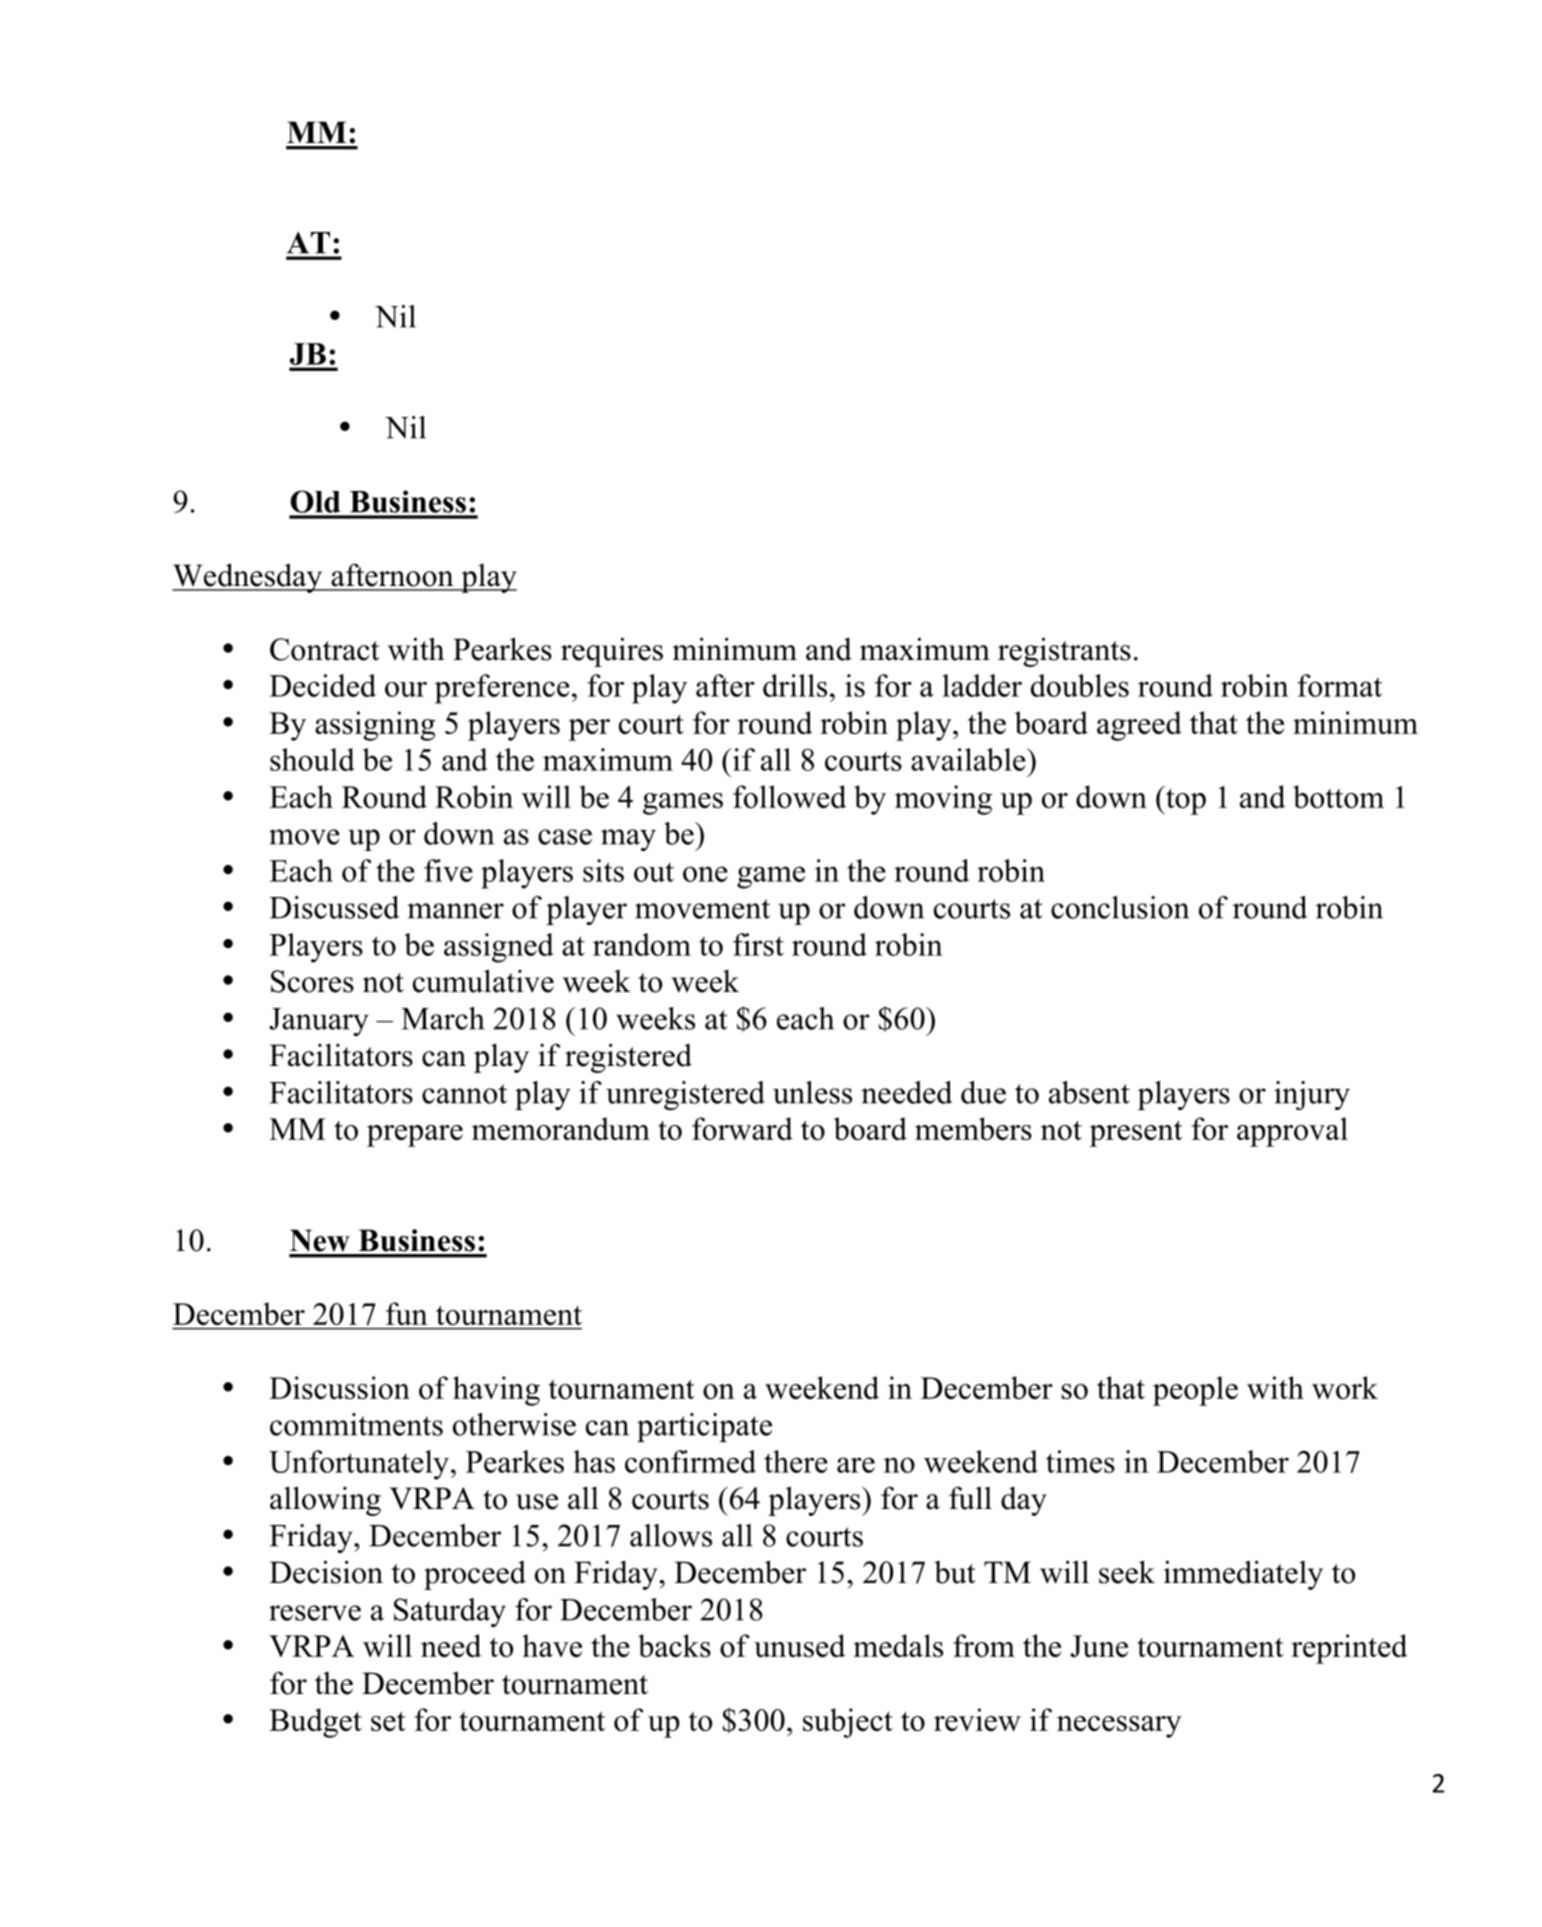 Image resolution: width=1542 pixels, height=1927 pixels. I want to click on Contract, so click(325, 649).
